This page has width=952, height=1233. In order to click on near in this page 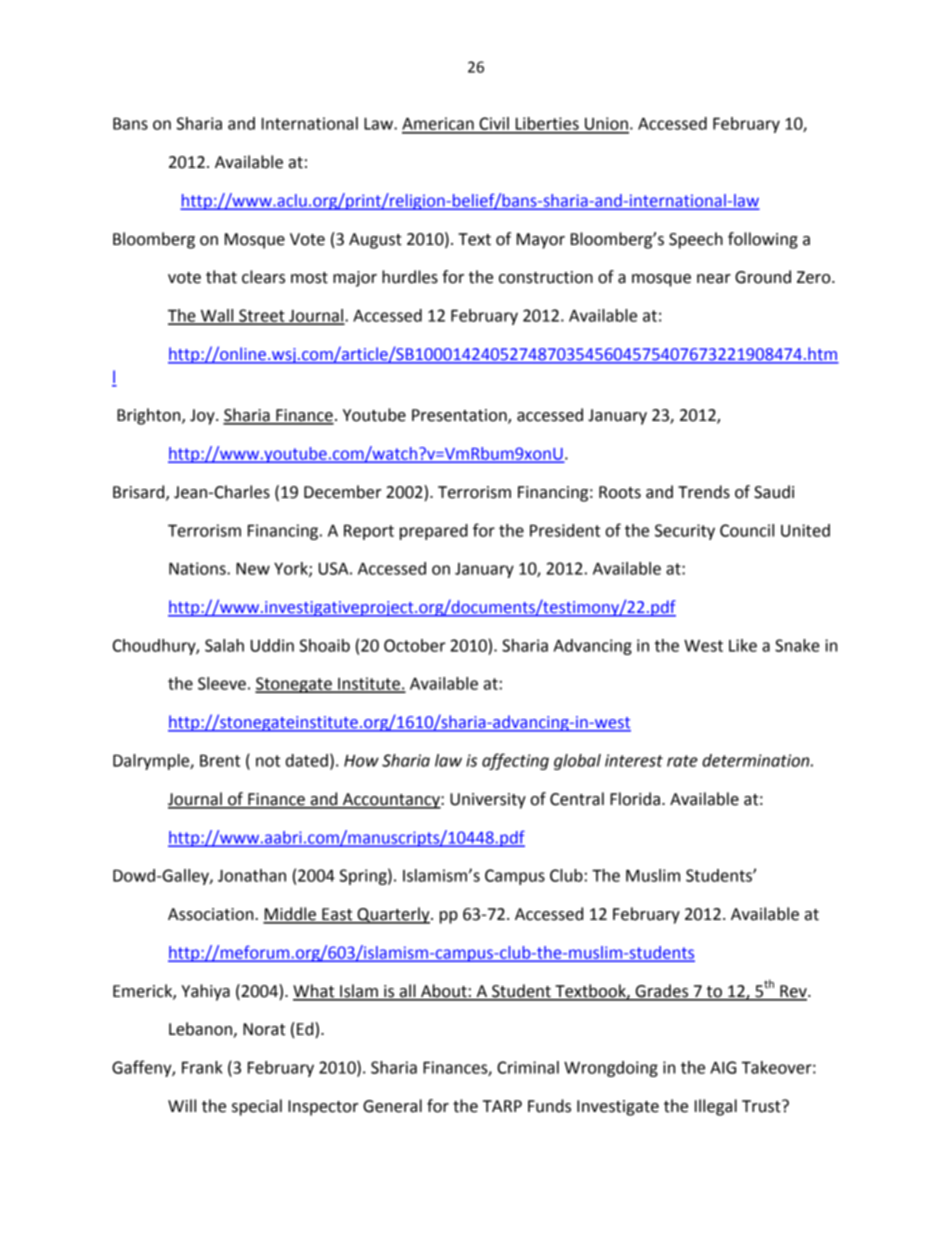, I will do `click(714, 279)`.
